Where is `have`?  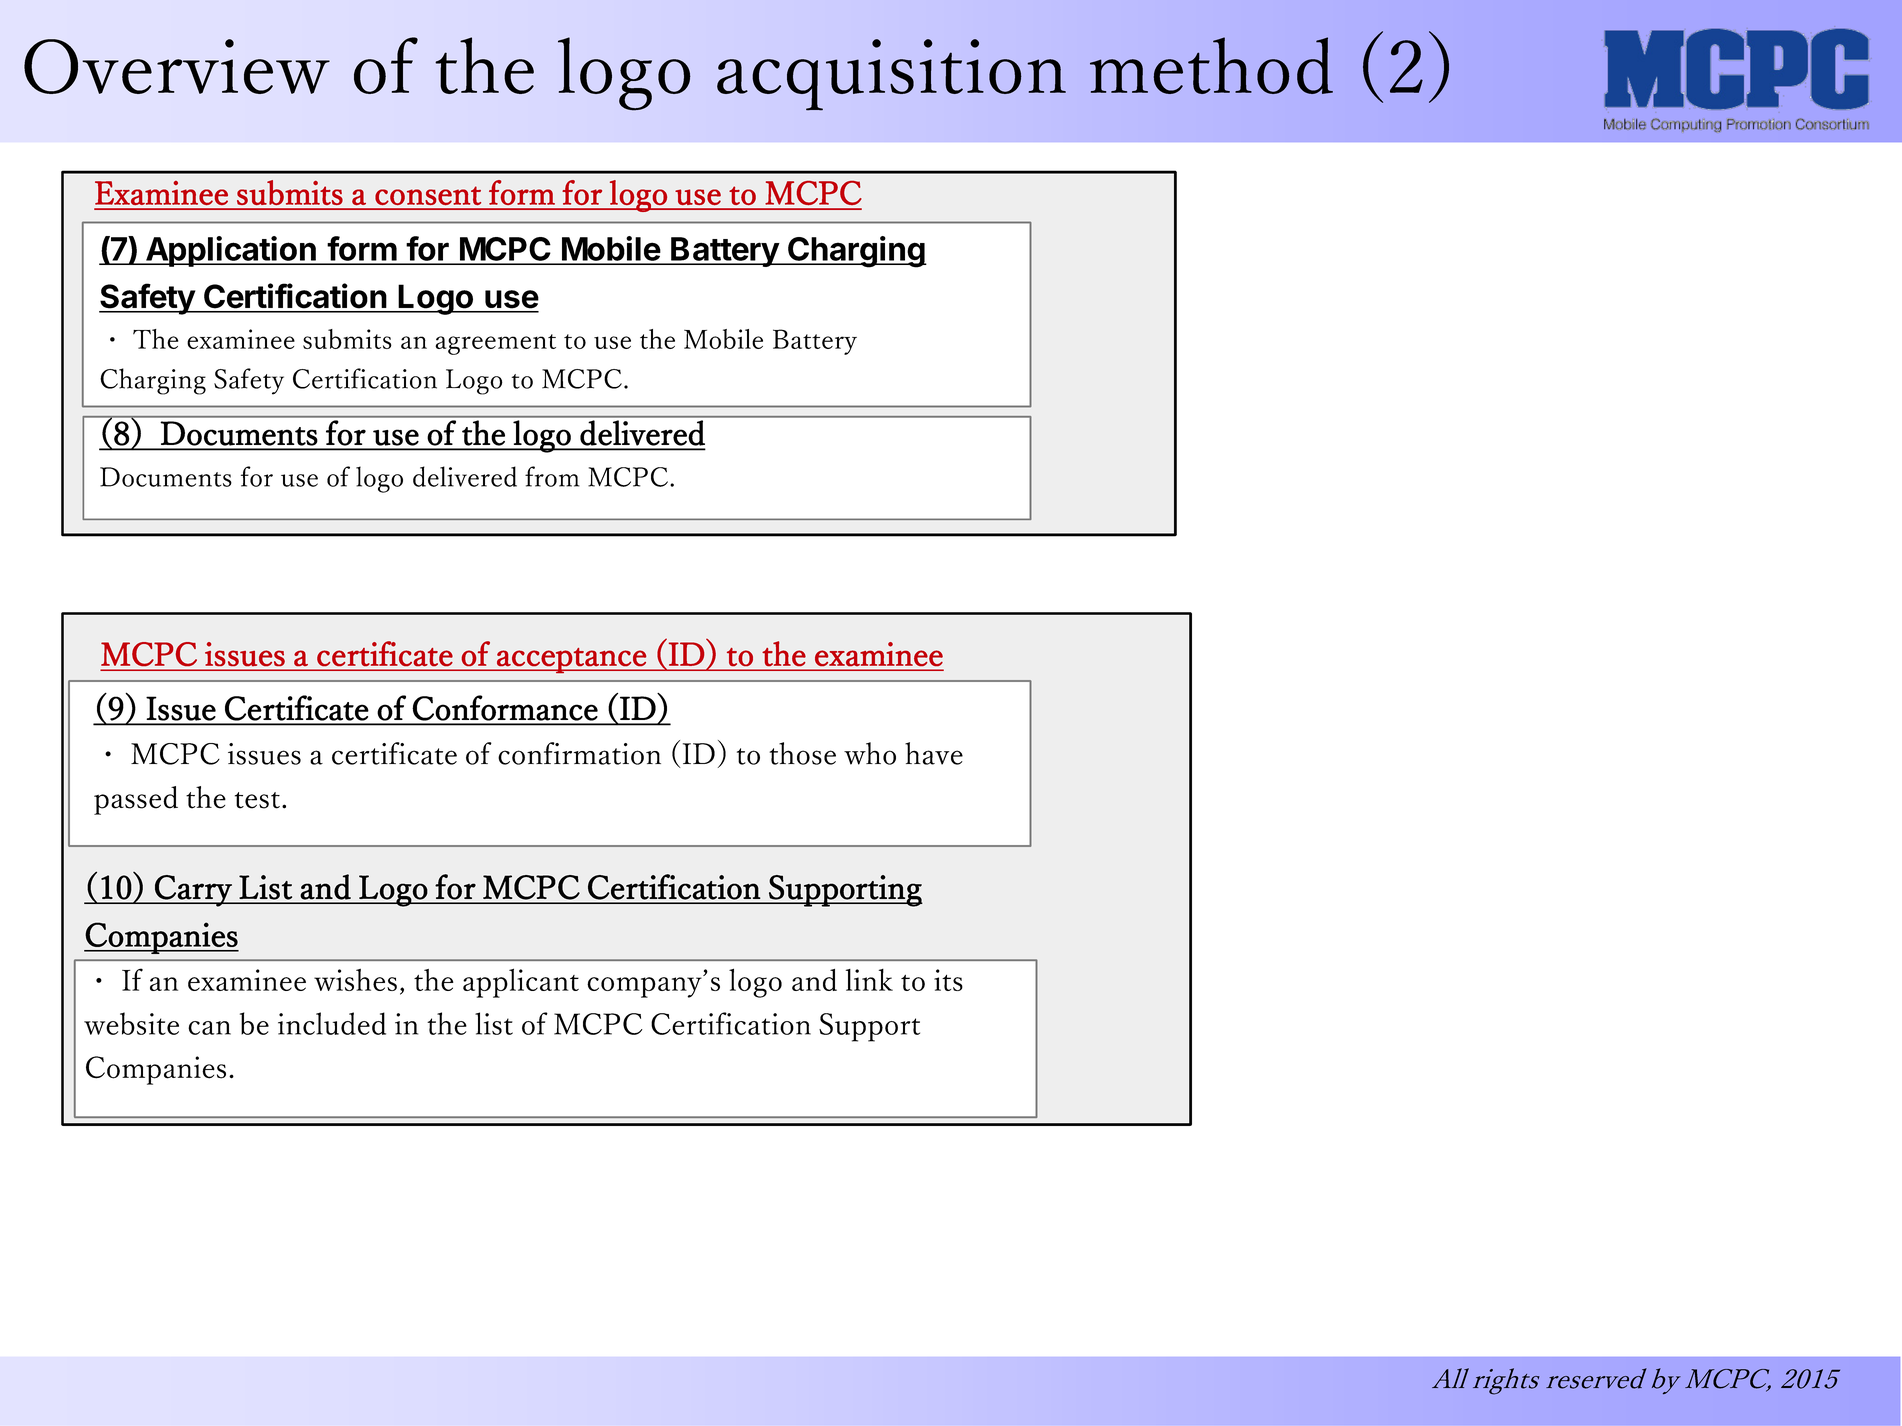
have is located at coordinates (934, 753).
